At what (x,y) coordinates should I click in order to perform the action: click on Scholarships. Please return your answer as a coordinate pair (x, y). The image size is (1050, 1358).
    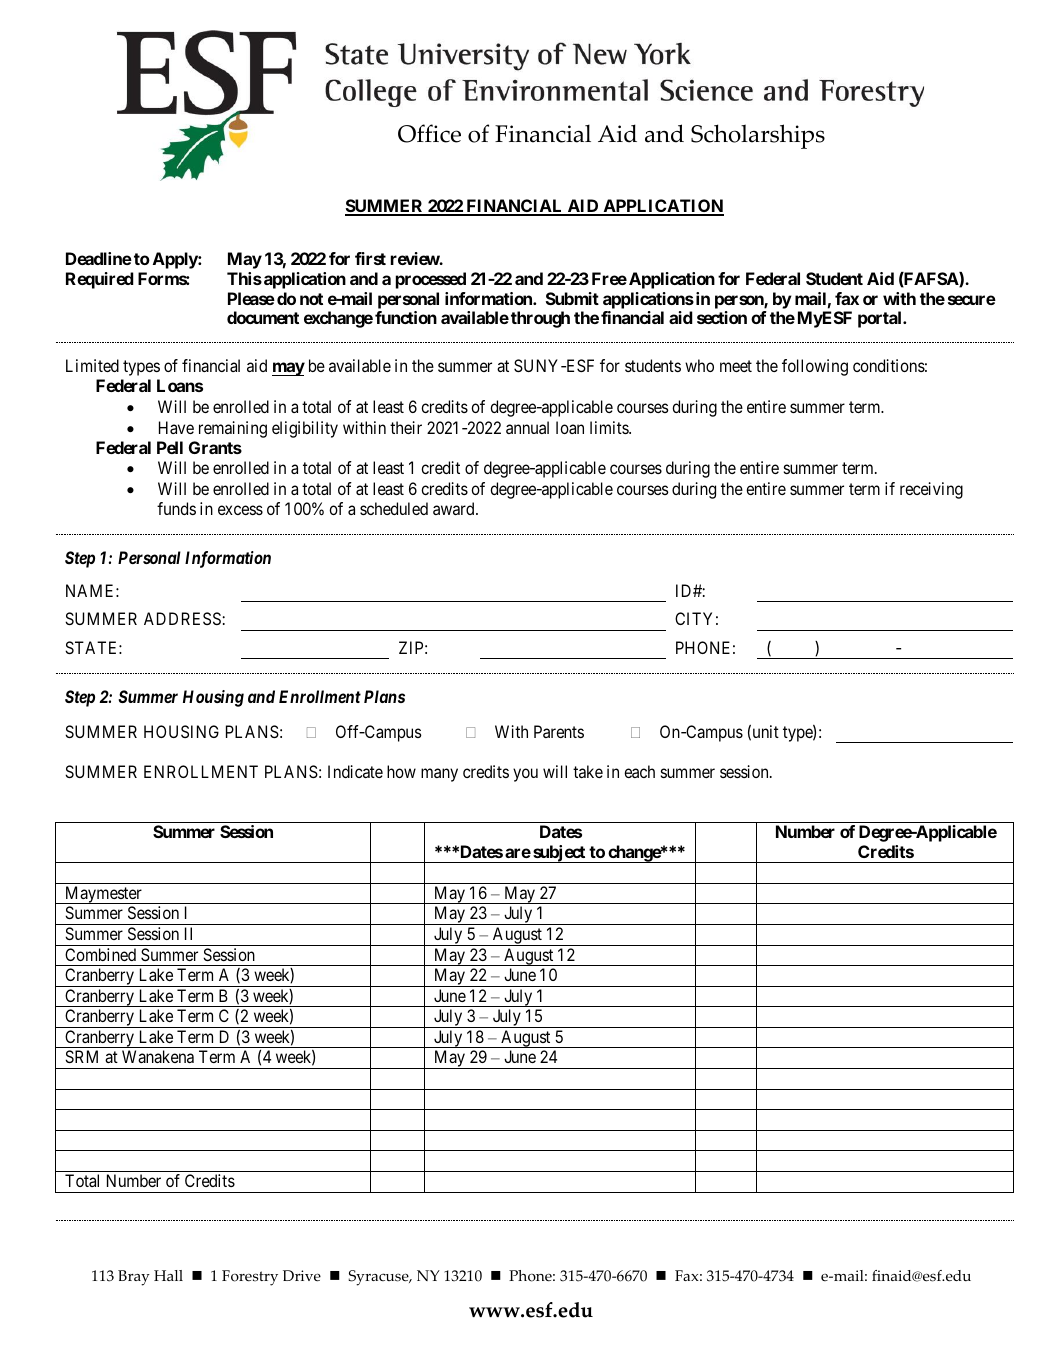
    Looking at the image, I should click on (758, 136).
